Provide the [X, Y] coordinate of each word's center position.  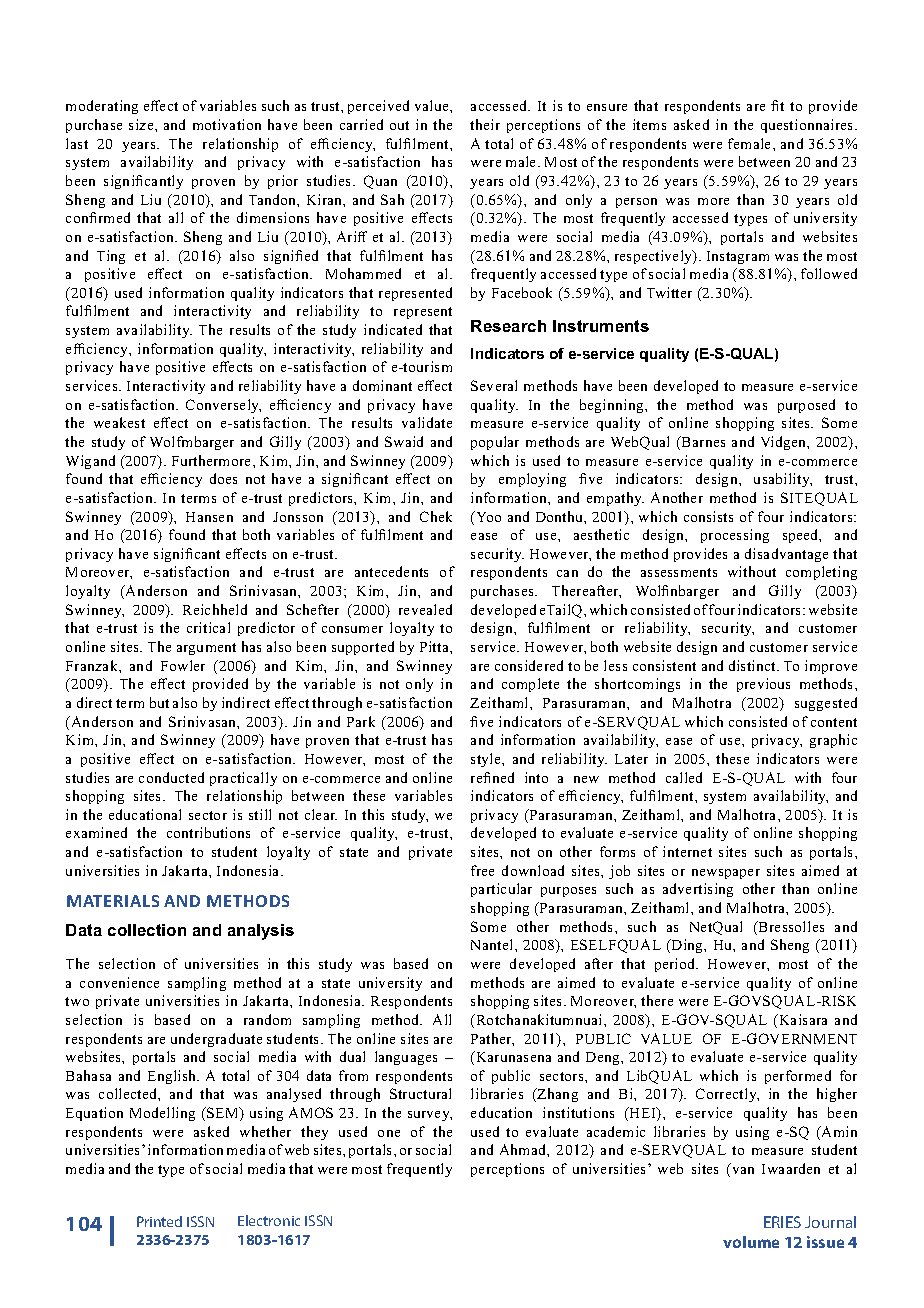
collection [147, 930]
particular [501, 890]
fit [777, 105]
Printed [159, 1221]
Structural [420, 1093]
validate [427, 422]
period [676, 965]
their [485, 124]
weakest [119, 422]
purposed [806, 406]
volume [751, 1242]
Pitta [435, 646]
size [142, 124]
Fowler [183, 665]
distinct [754, 665]
